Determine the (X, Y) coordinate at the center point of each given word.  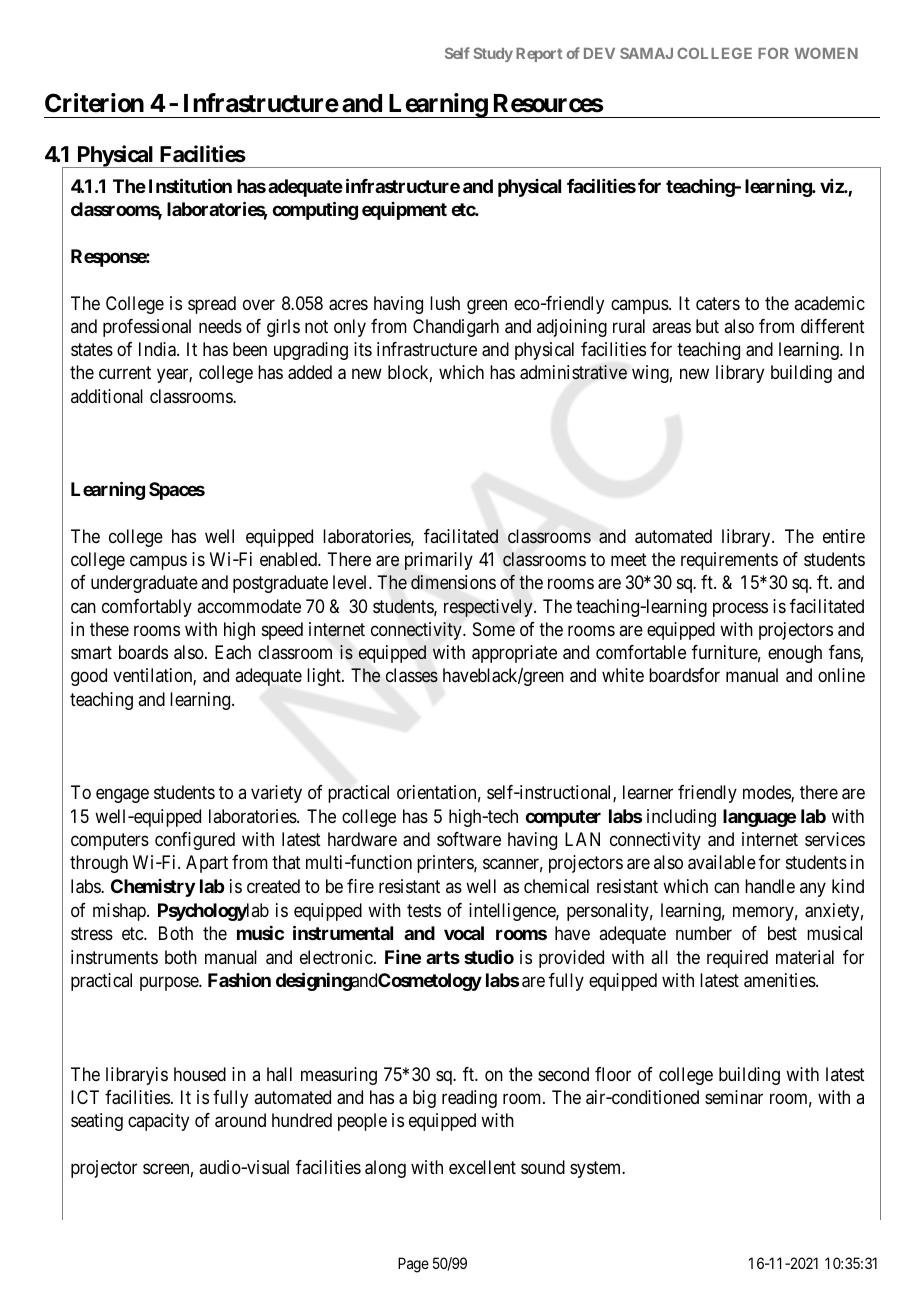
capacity (158, 1122)
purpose (170, 984)
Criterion (94, 103)
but (707, 326)
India (158, 349)
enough (795, 654)
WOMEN (826, 53)
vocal (464, 933)
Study (493, 54)
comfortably (147, 608)
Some (494, 629)
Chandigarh (456, 328)
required (737, 959)
